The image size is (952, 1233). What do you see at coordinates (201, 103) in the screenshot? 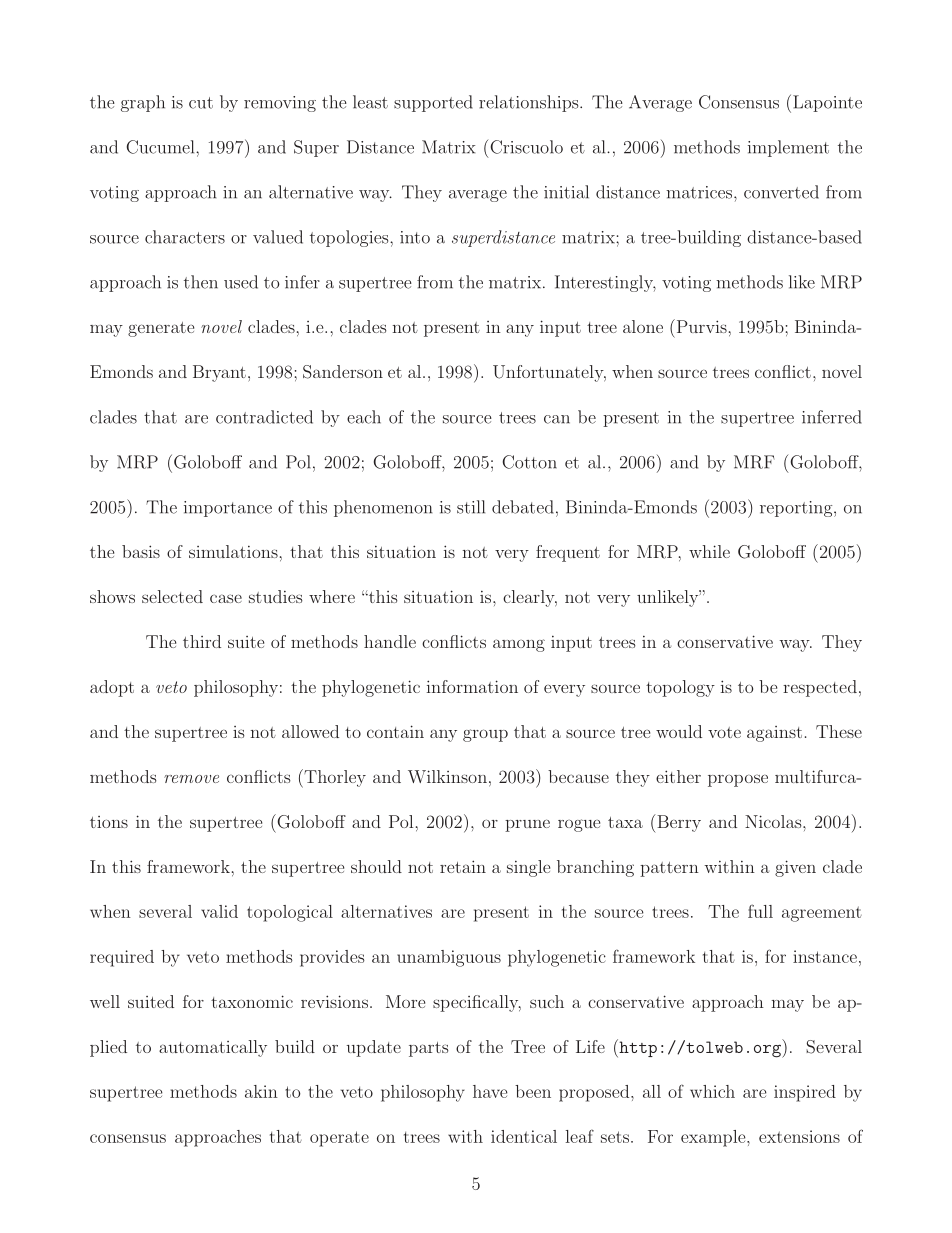
I see `cut` at bounding box center [201, 103].
